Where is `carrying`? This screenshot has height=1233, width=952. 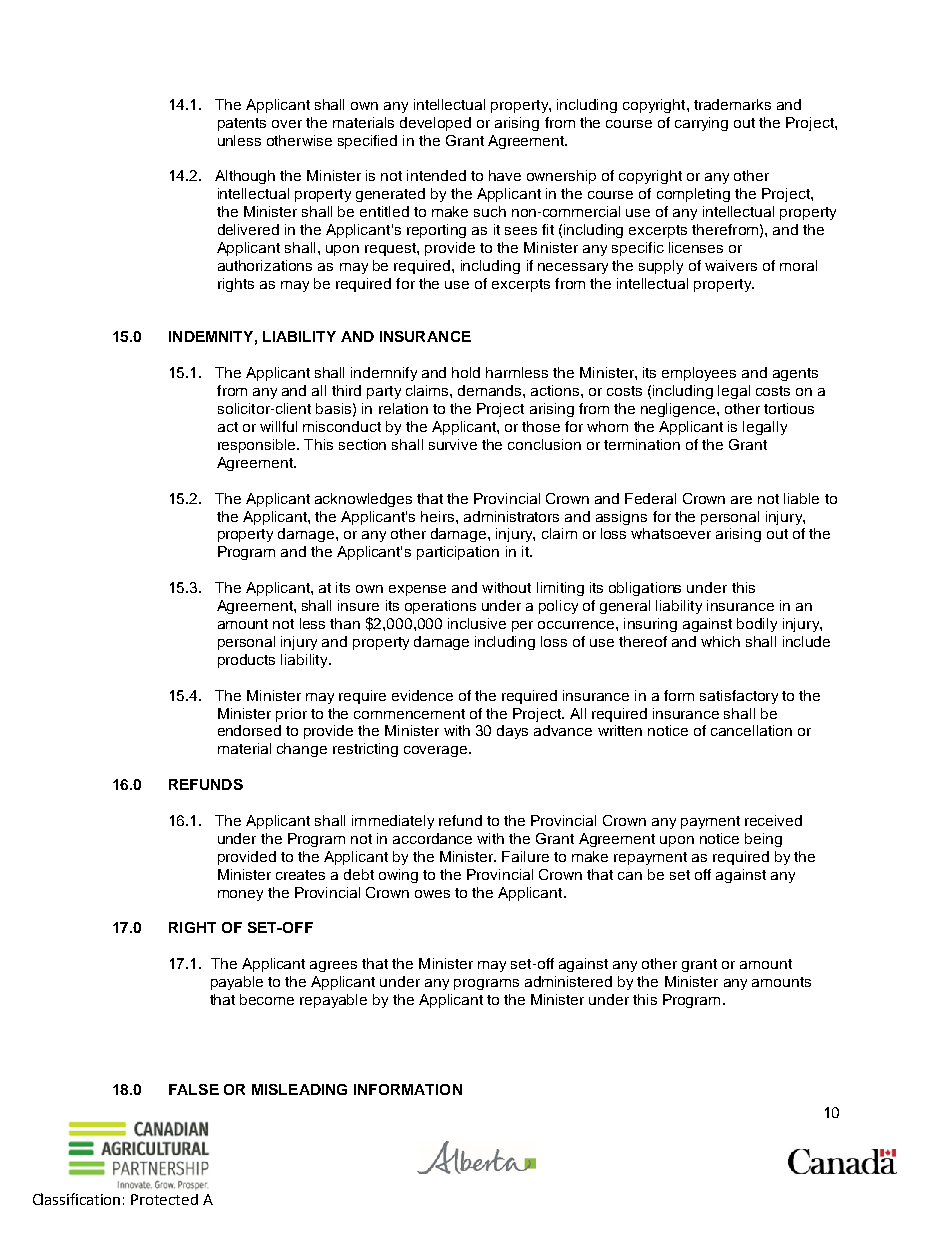 carrying is located at coordinates (701, 124).
